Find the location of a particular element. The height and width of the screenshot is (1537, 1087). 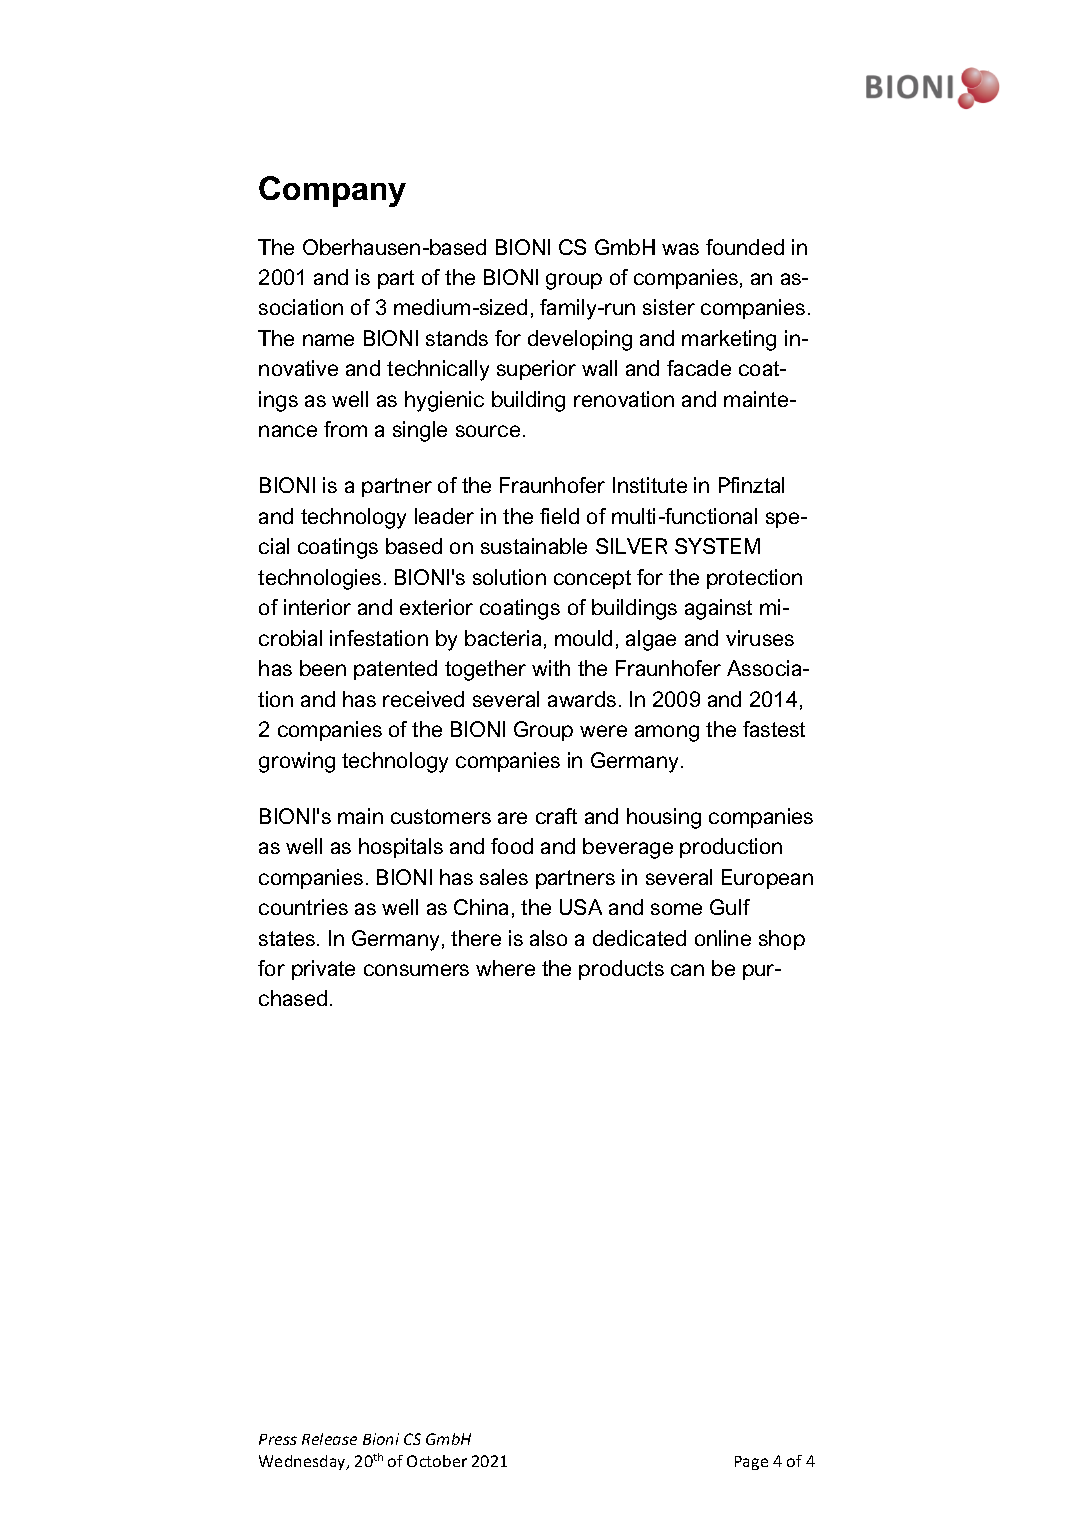

founded is located at coordinates (745, 247).
